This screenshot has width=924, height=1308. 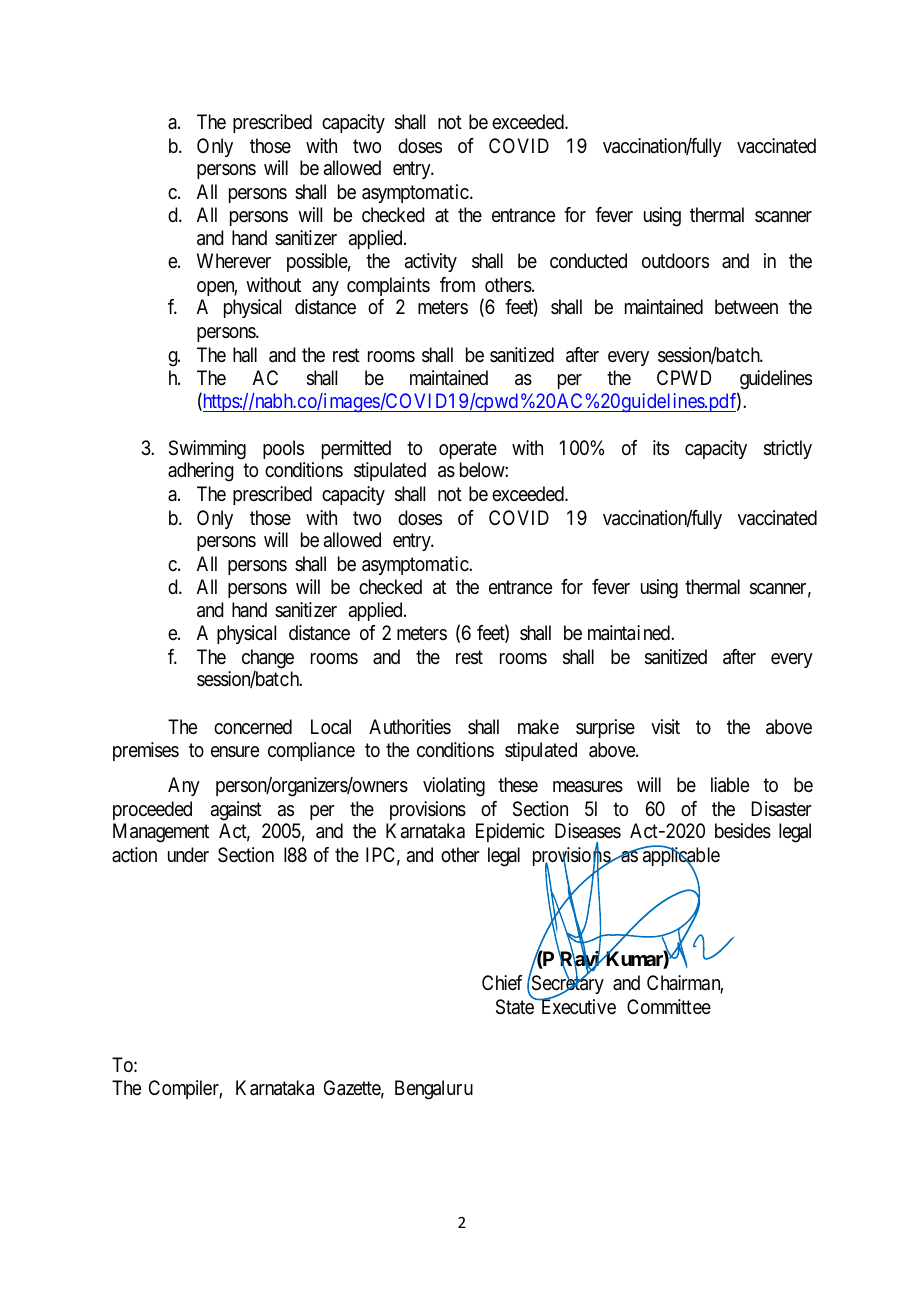 What do you see at coordinates (434, 1090) in the screenshot?
I see `Bengaluru` at bounding box center [434, 1090].
